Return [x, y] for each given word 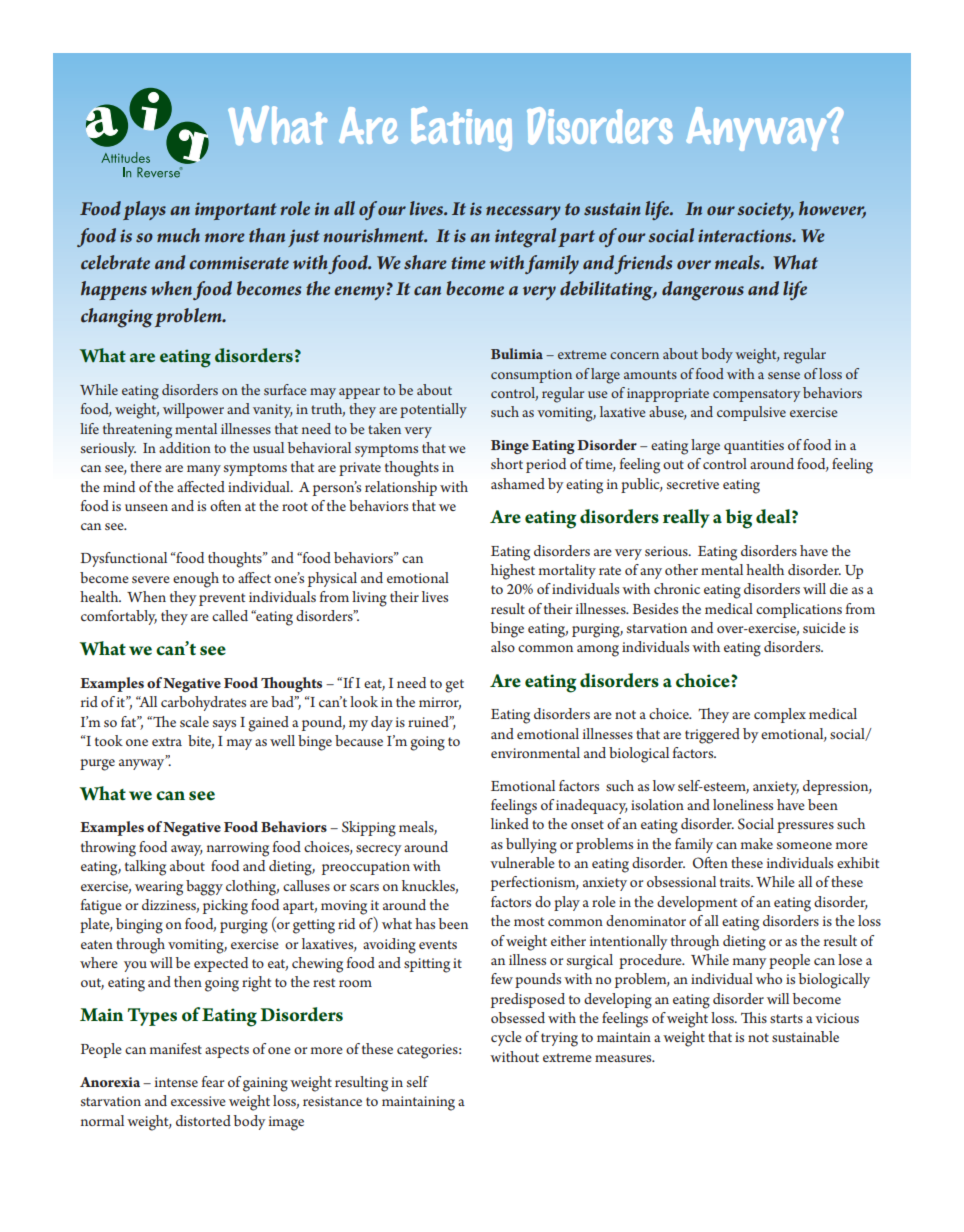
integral [525, 238]
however [832, 209]
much [178, 235]
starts [786, 1018]
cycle [506, 1038]
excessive [198, 1101]
